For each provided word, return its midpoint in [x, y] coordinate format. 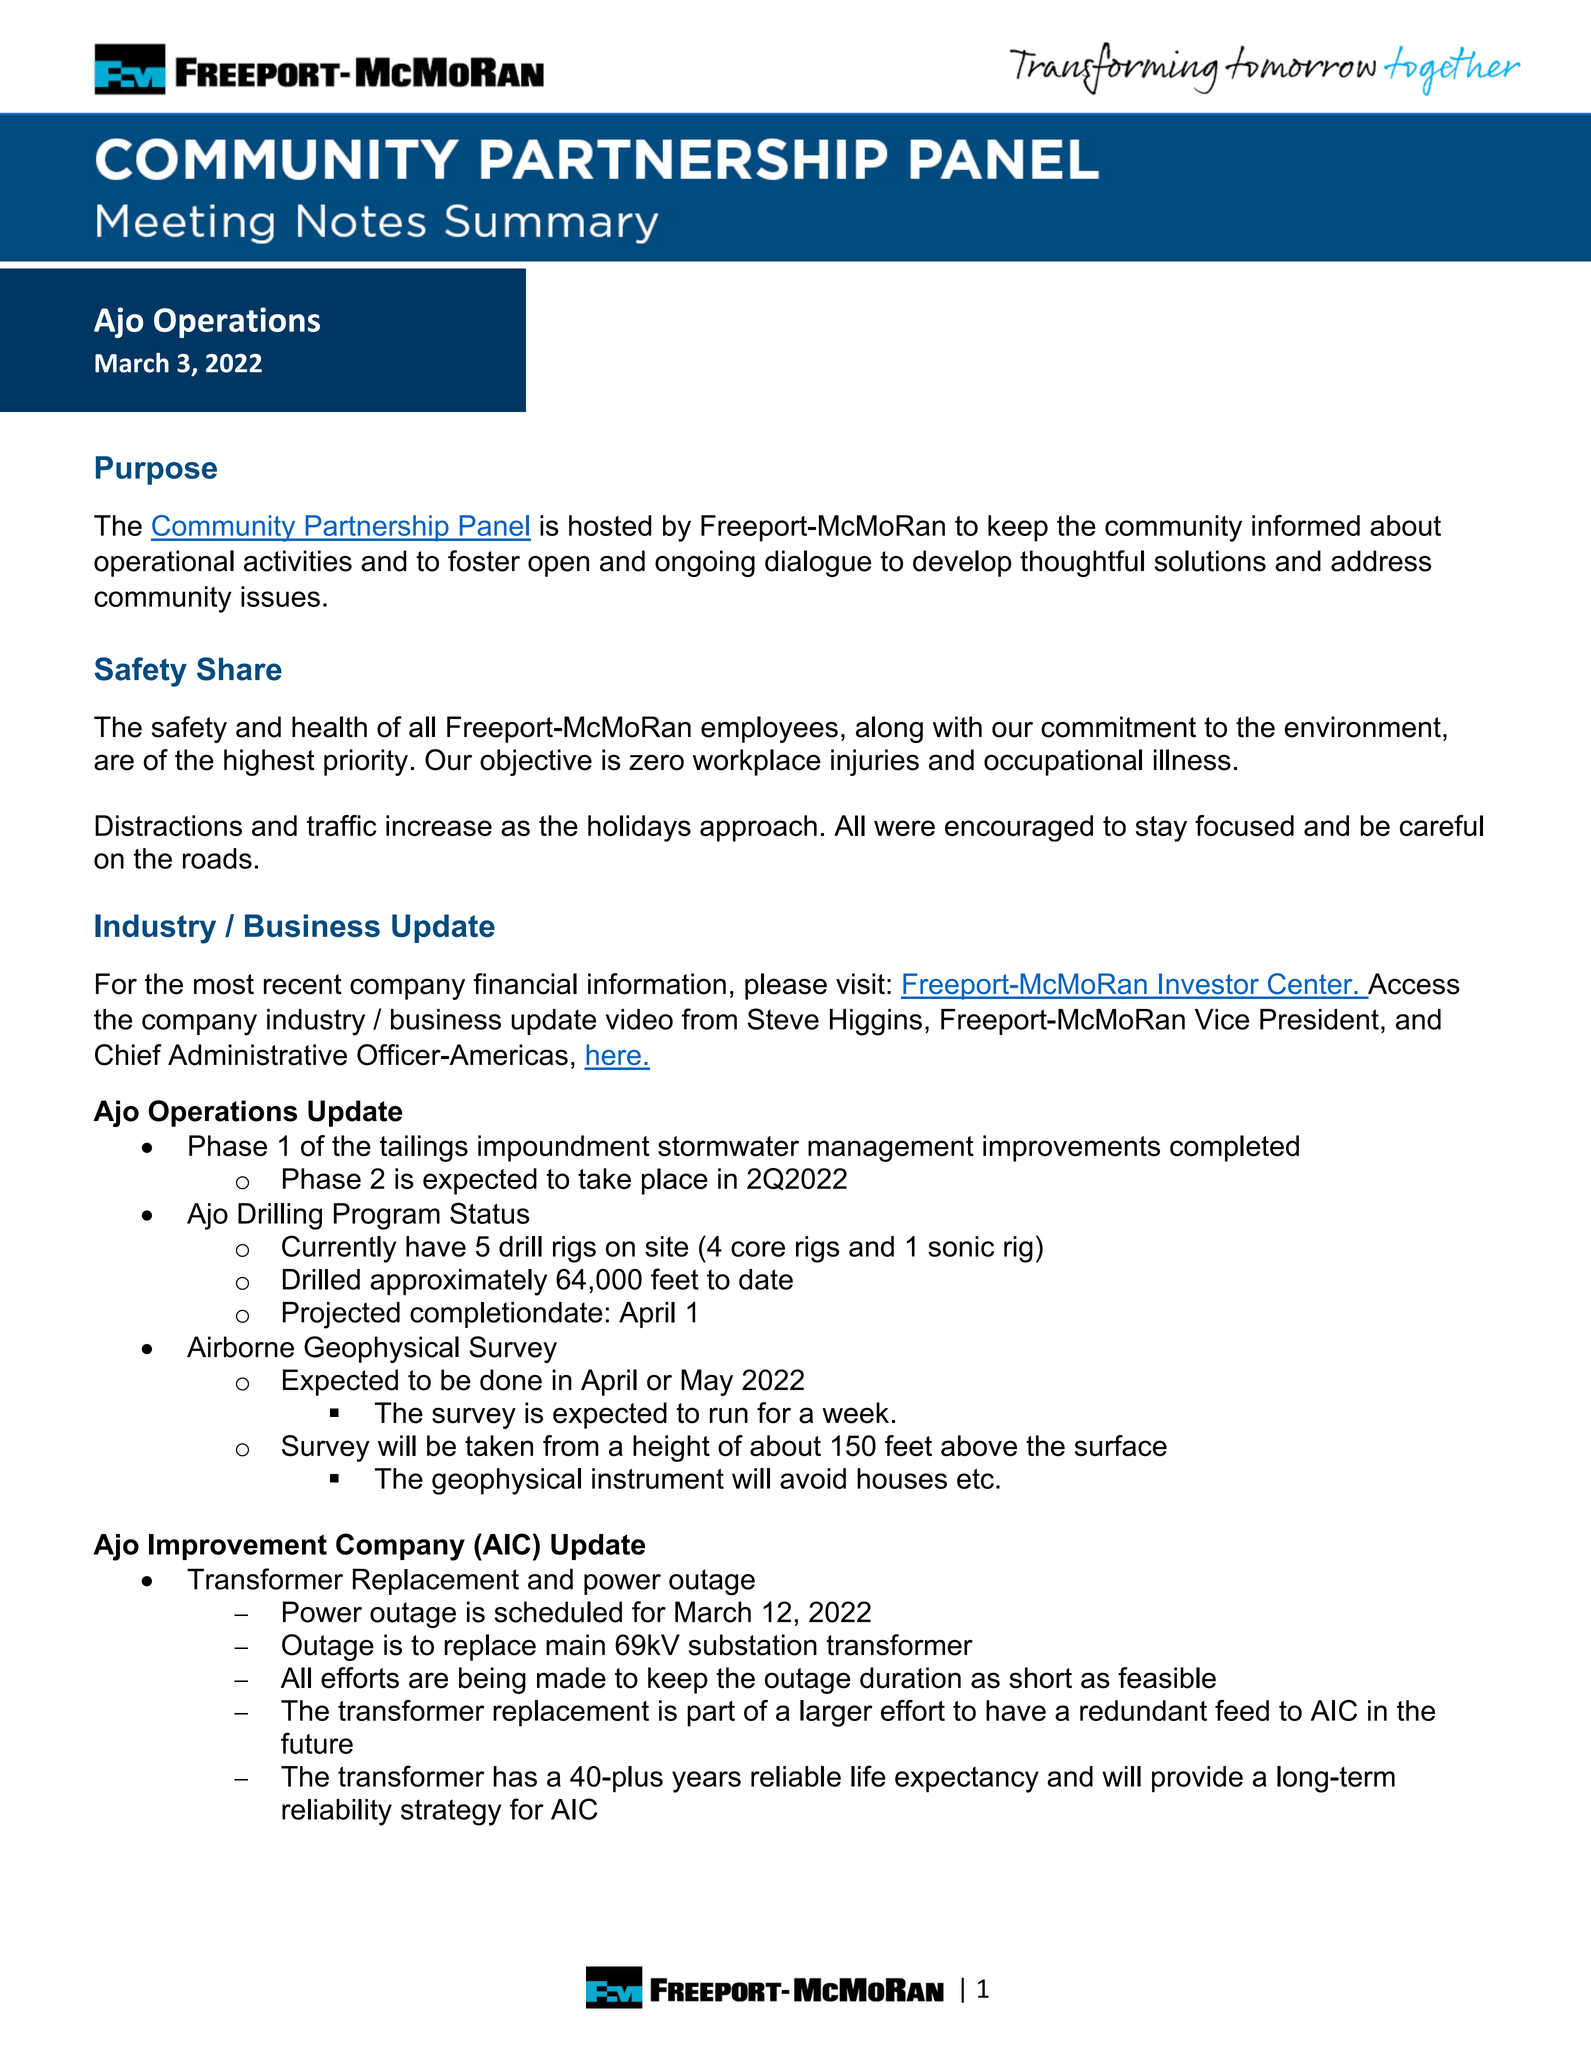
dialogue [818, 563]
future [317, 1743]
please [786, 986]
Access [1413, 985]
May [707, 1382]
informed [1306, 525]
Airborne [240, 1347]
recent [303, 984]
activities [298, 561]
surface [1121, 1446]
